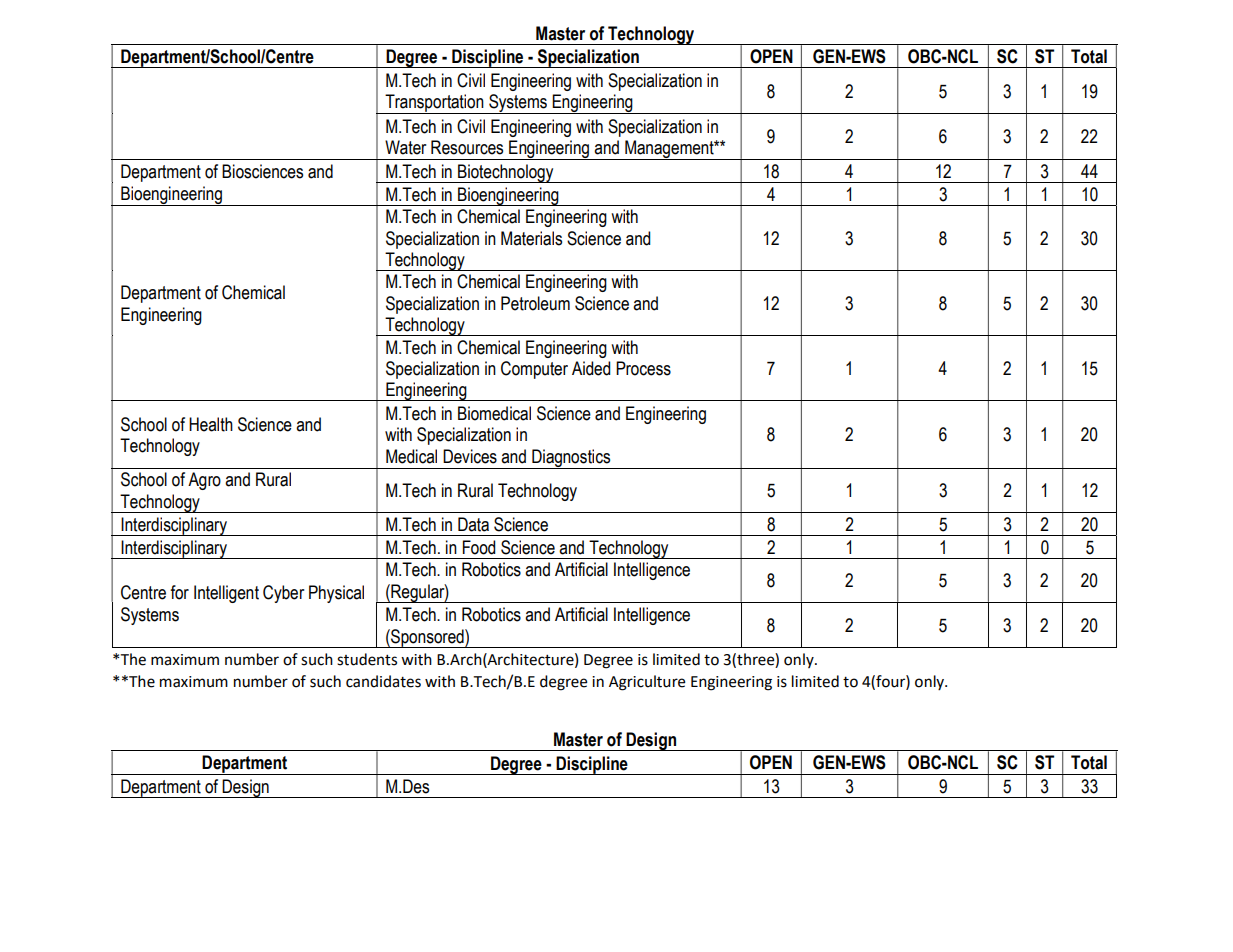 This screenshot has width=1233, height=952. I want to click on Intelligent, so click(226, 594).
